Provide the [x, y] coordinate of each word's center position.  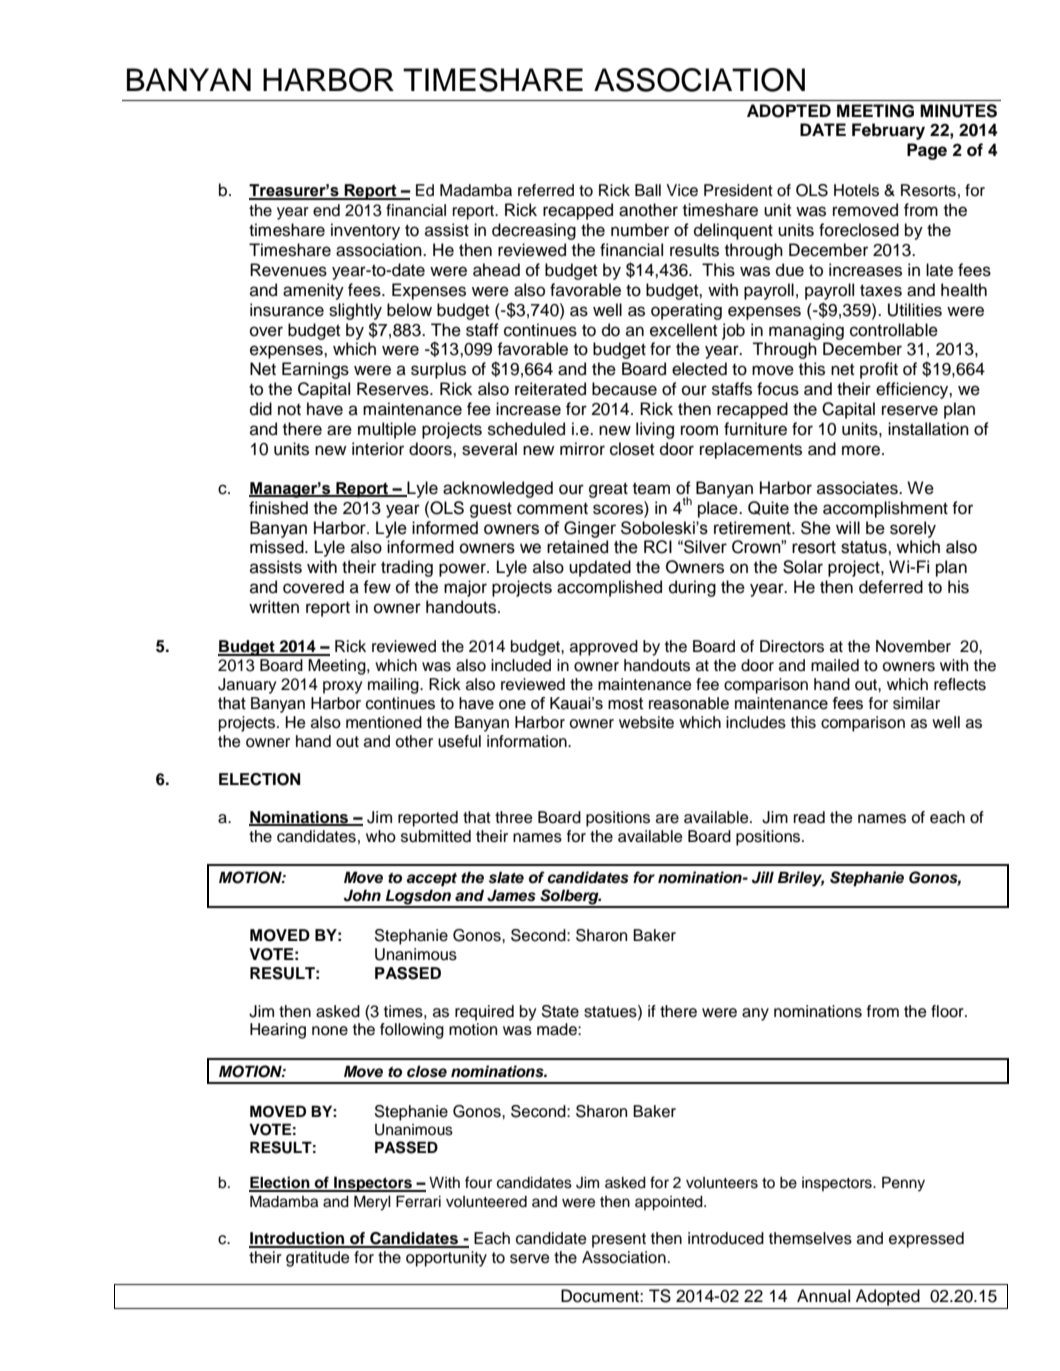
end [326, 210]
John [362, 895]
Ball [648, 190]
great [608, 490]
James [511, 895]
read [809, 817]
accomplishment [885, 509]
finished [278, 508]
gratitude [318, 1259]
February [888, 131]
